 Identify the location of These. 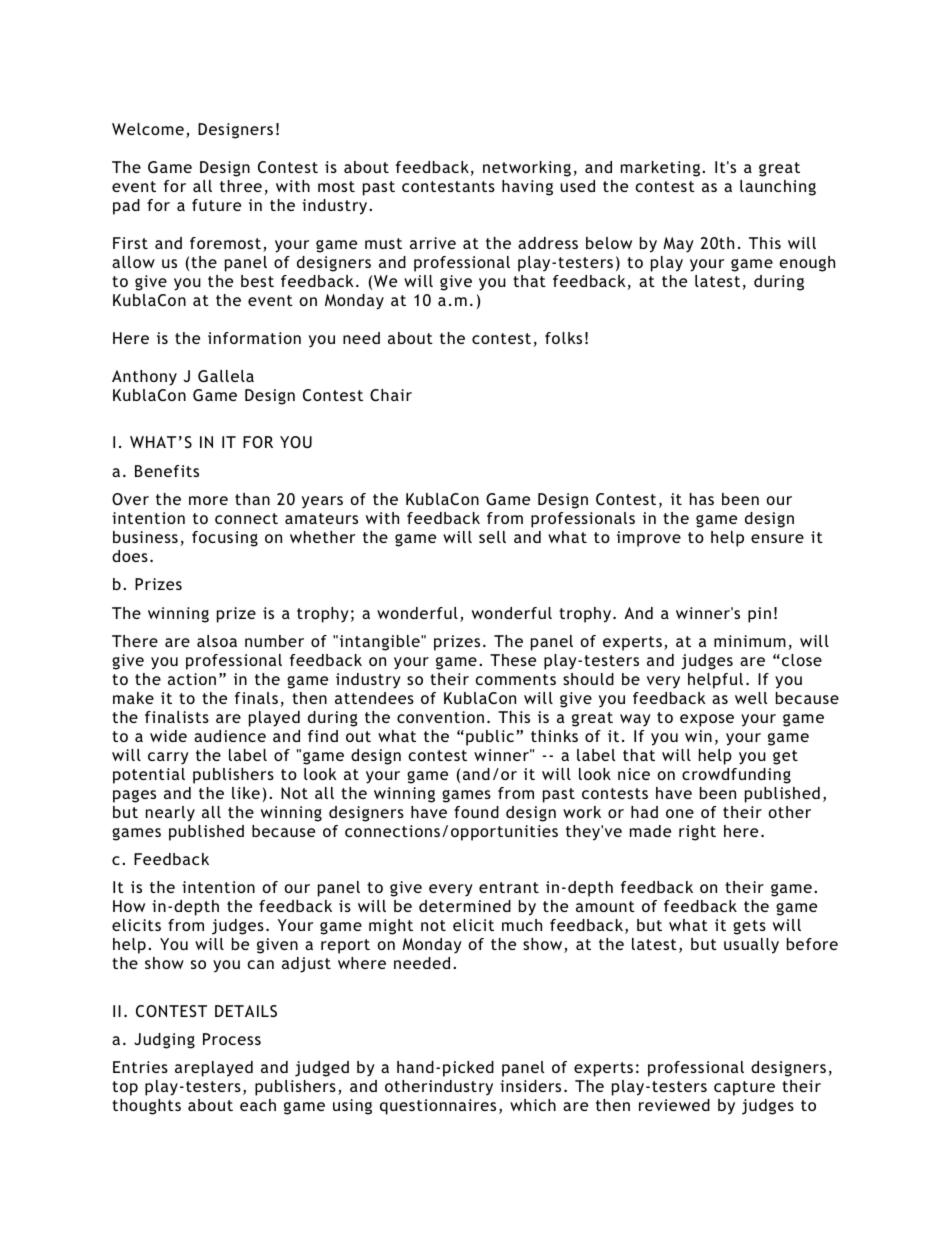
(513, 660).
